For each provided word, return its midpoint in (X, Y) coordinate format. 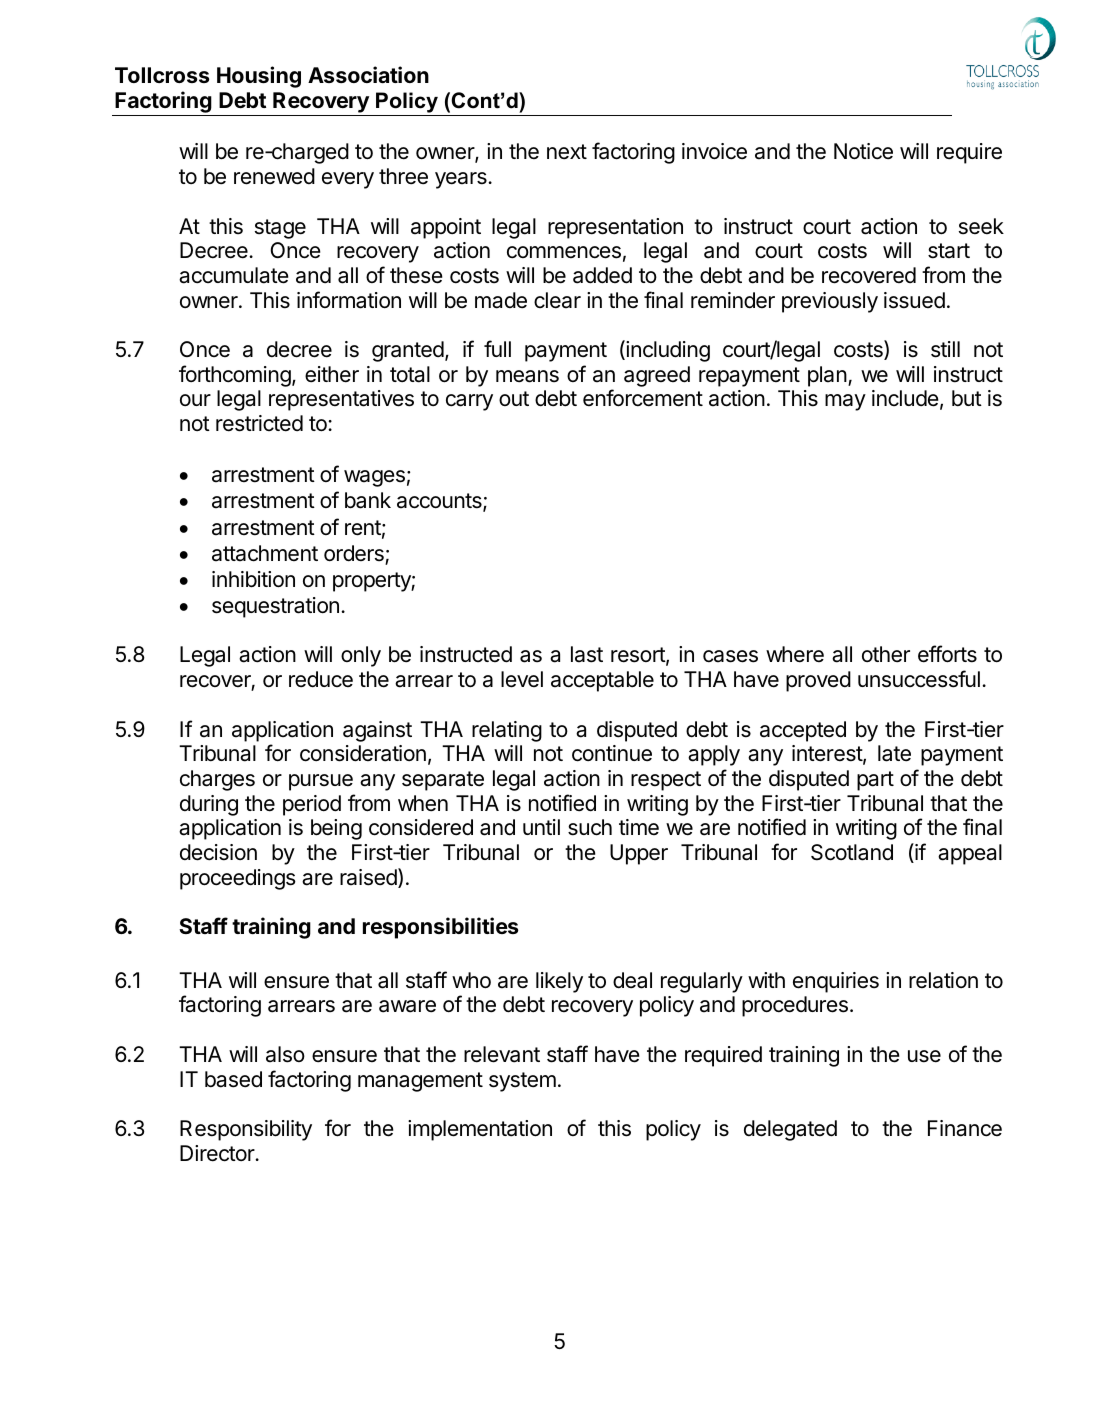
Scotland (852, 852)
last (587, 654)
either (332, 374)
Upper (639, 854)
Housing (259, 77)
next (567, 152)
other (886, 654)
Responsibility (246, 1130)
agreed (657, 376)
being (336, 829)
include (905, 398)
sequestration (275, 607)
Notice (863, 151)
